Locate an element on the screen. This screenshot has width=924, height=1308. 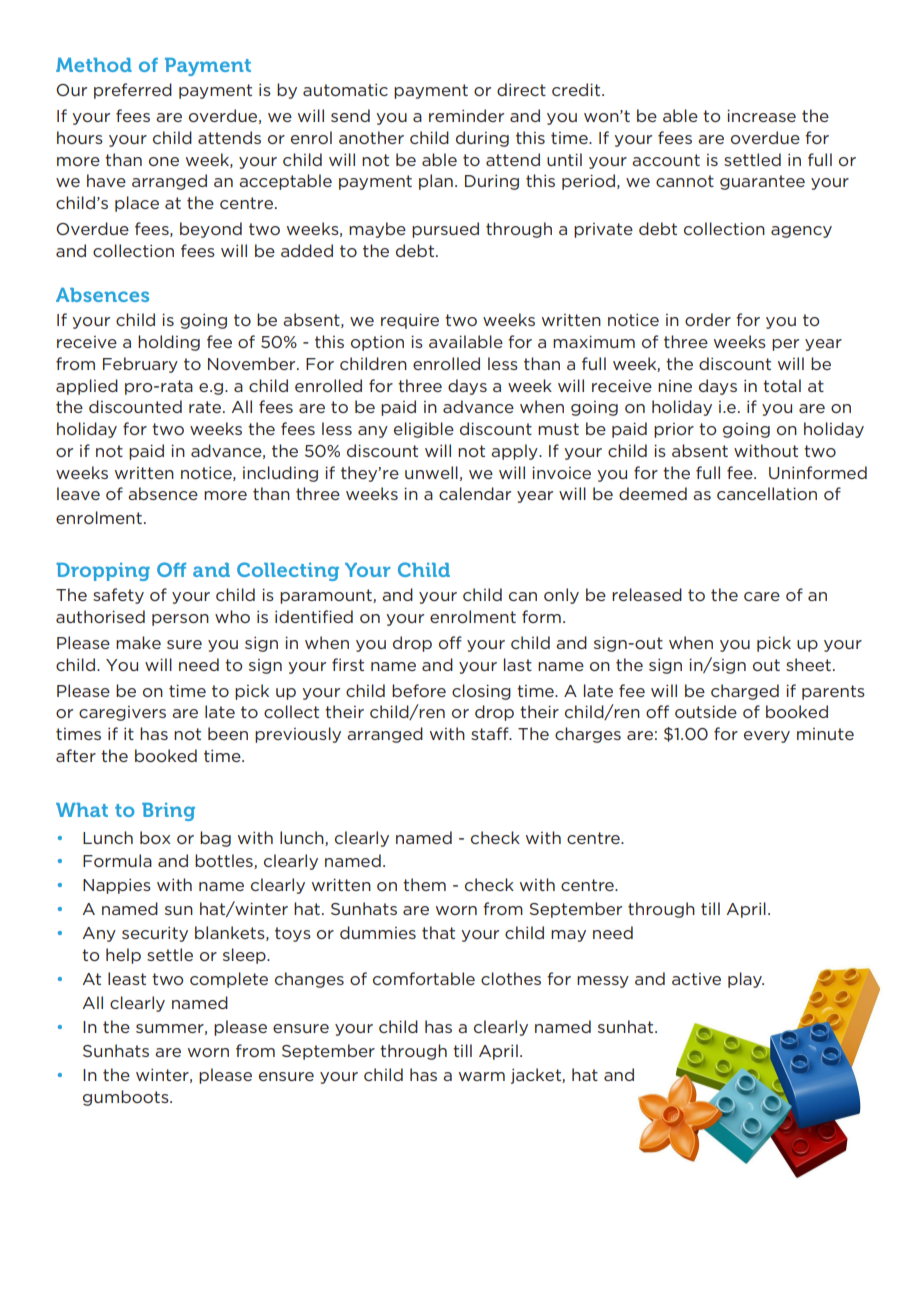
safety is located at coordinates (118, 596).
